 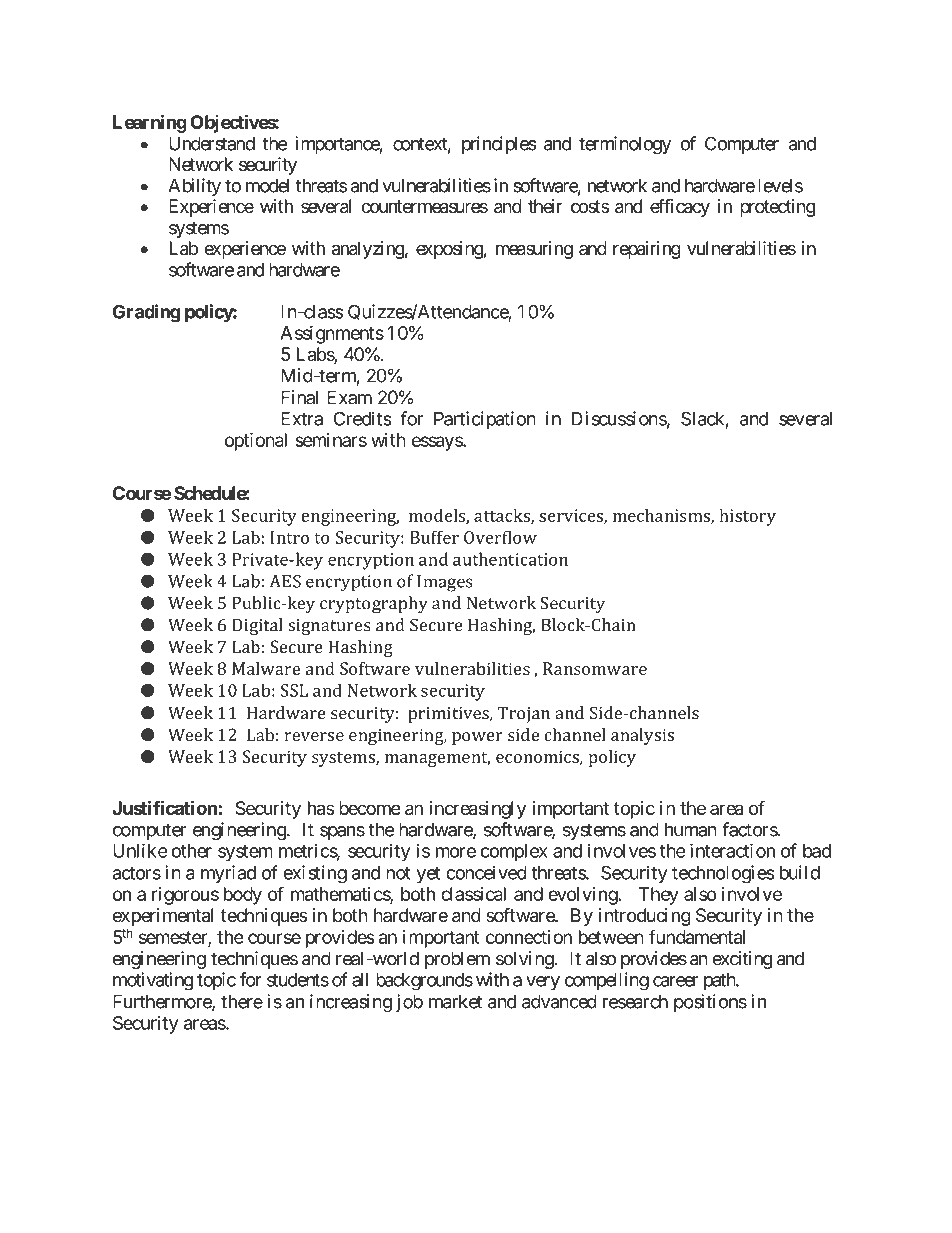 I want to click on Final, so click(x=299, y=397).
